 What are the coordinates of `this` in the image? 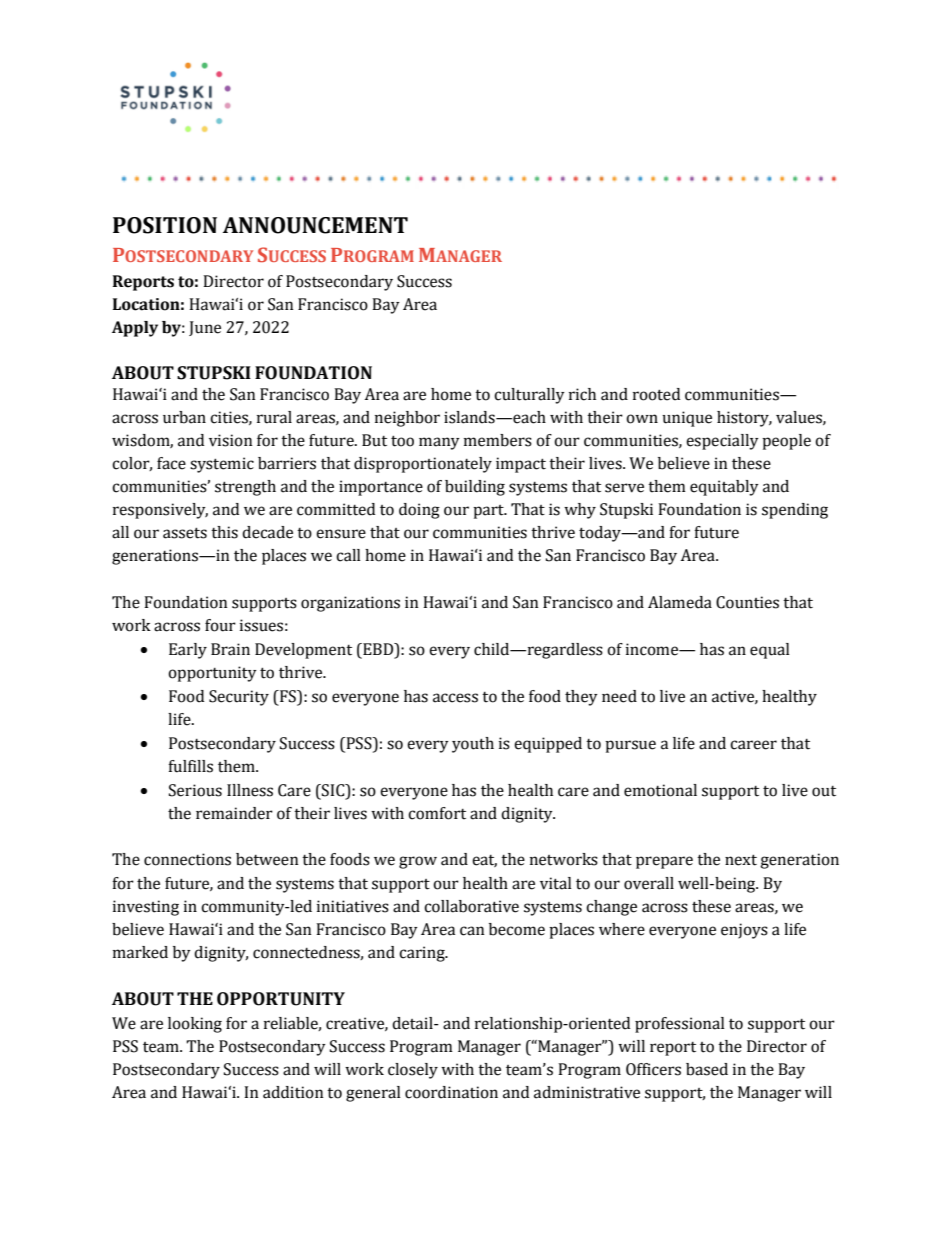 It's located at (224, 532).
